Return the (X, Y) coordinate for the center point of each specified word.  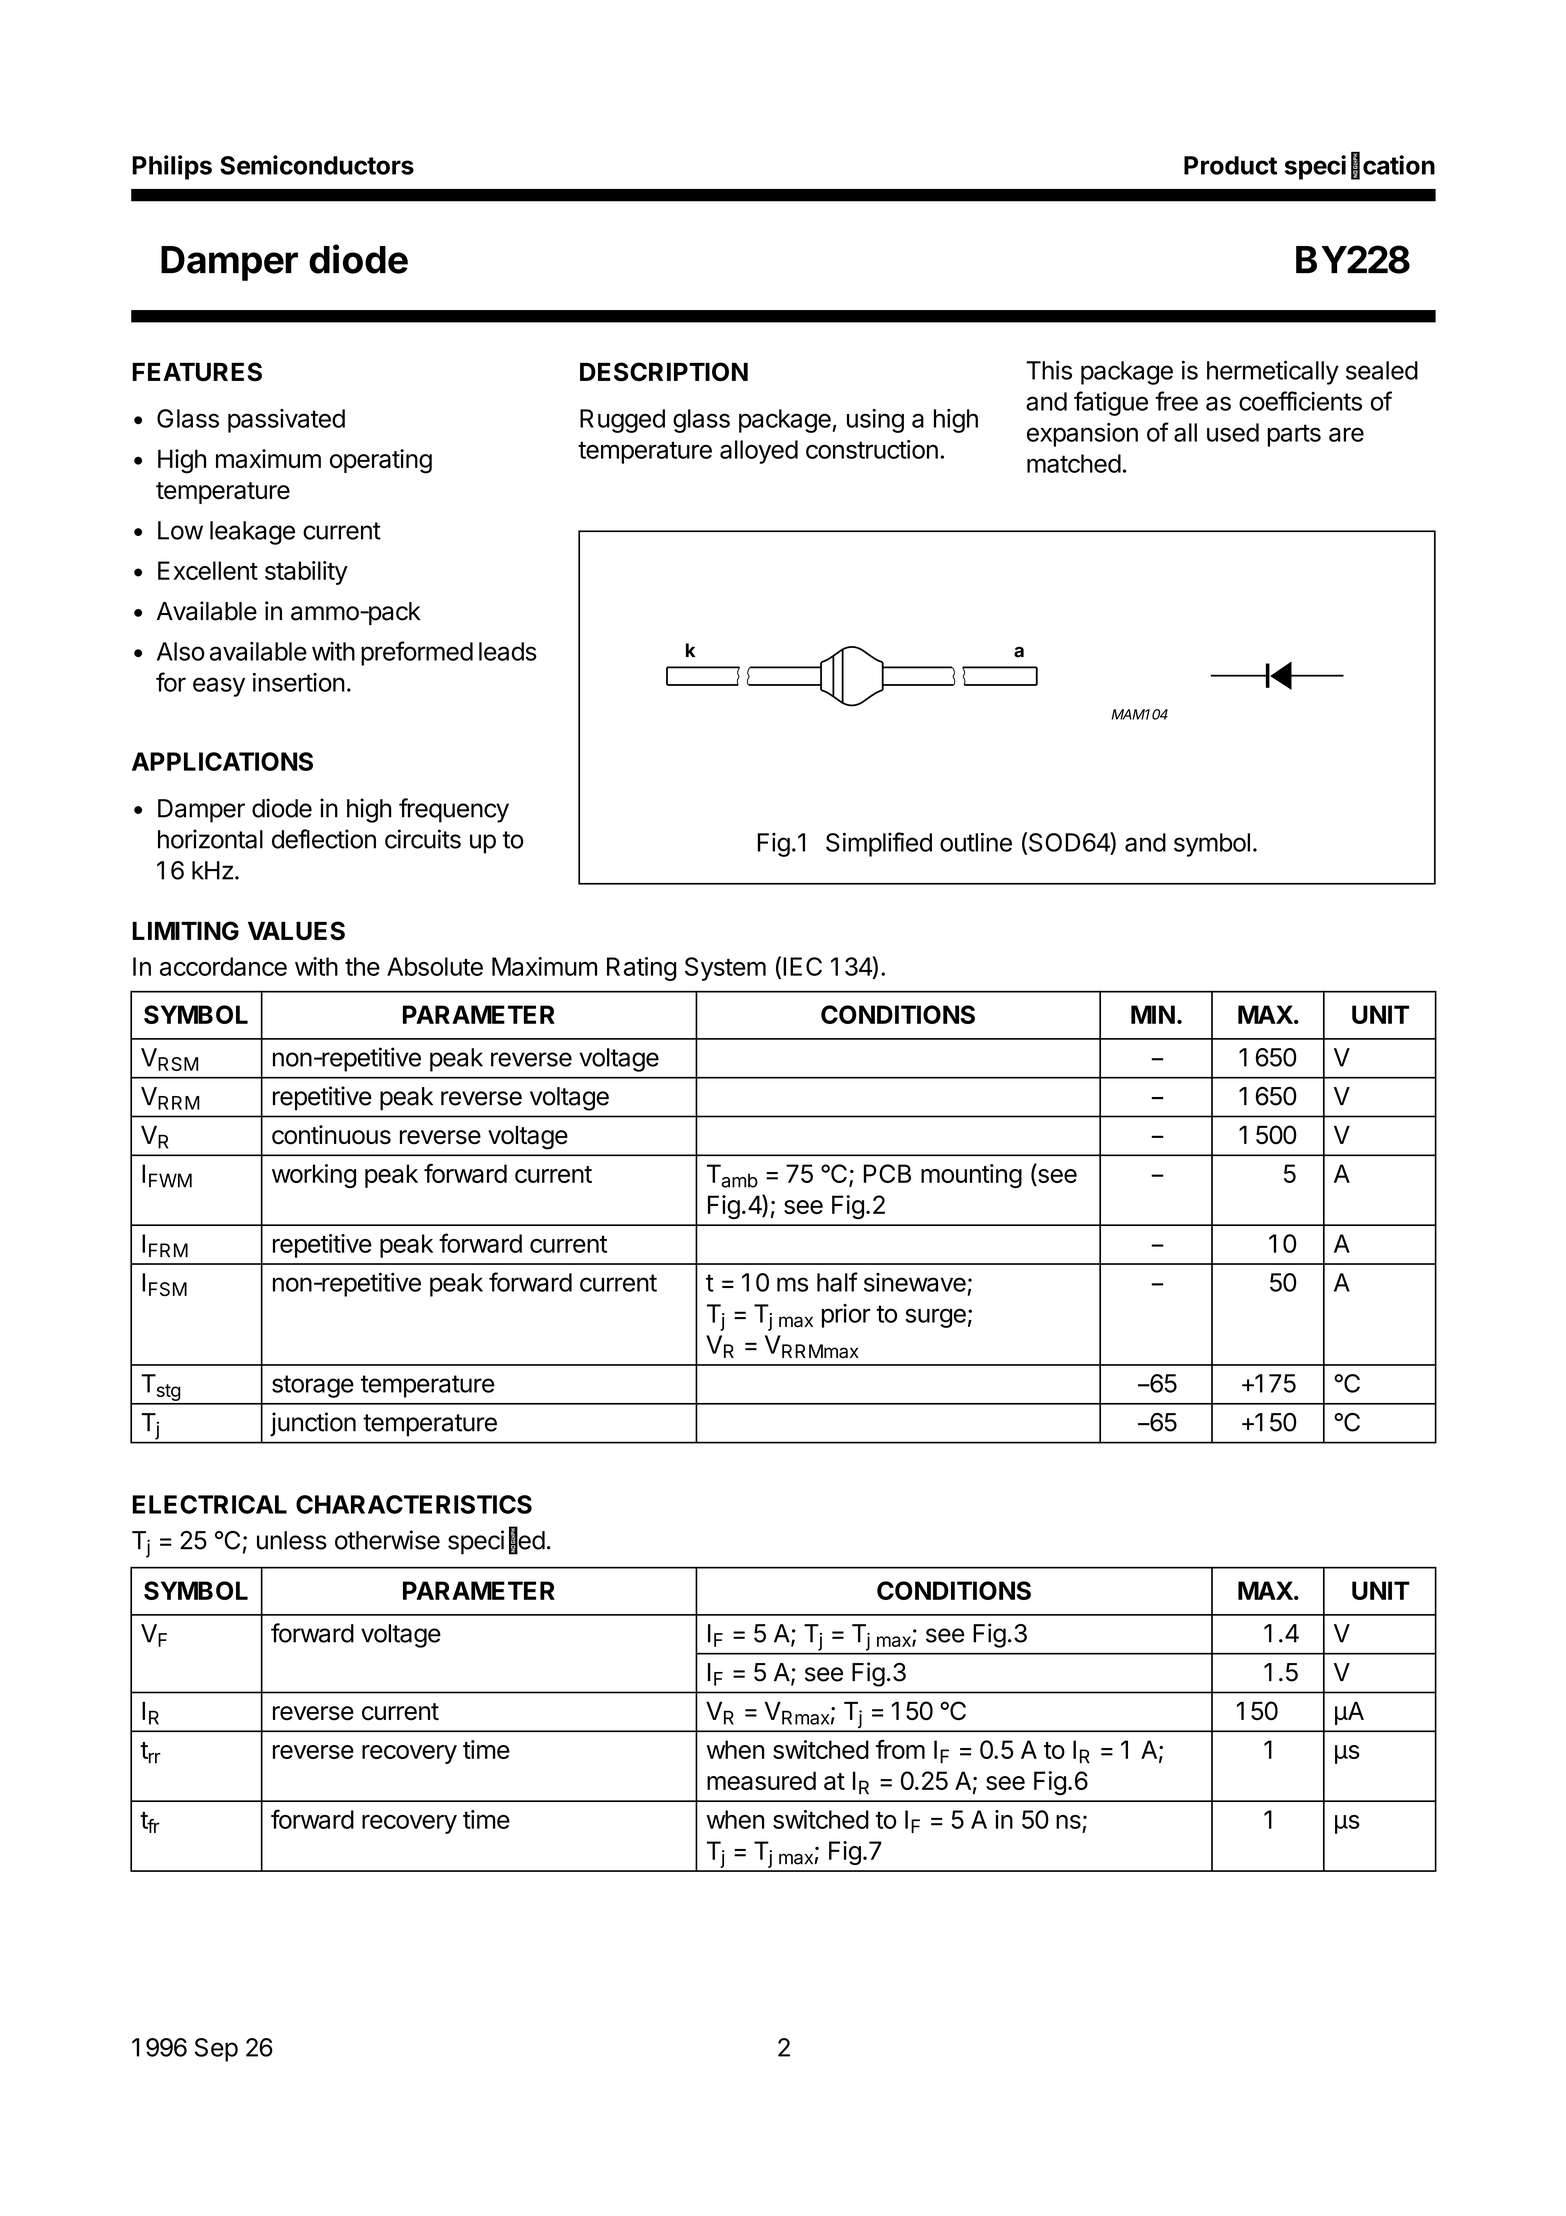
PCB (887, 1173)
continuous (331, 1135)
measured (761, 1780)
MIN (1153, 1014)
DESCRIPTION (664, 372)
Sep (216, 2050)
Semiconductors (317, 165)
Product (1230, 165)
